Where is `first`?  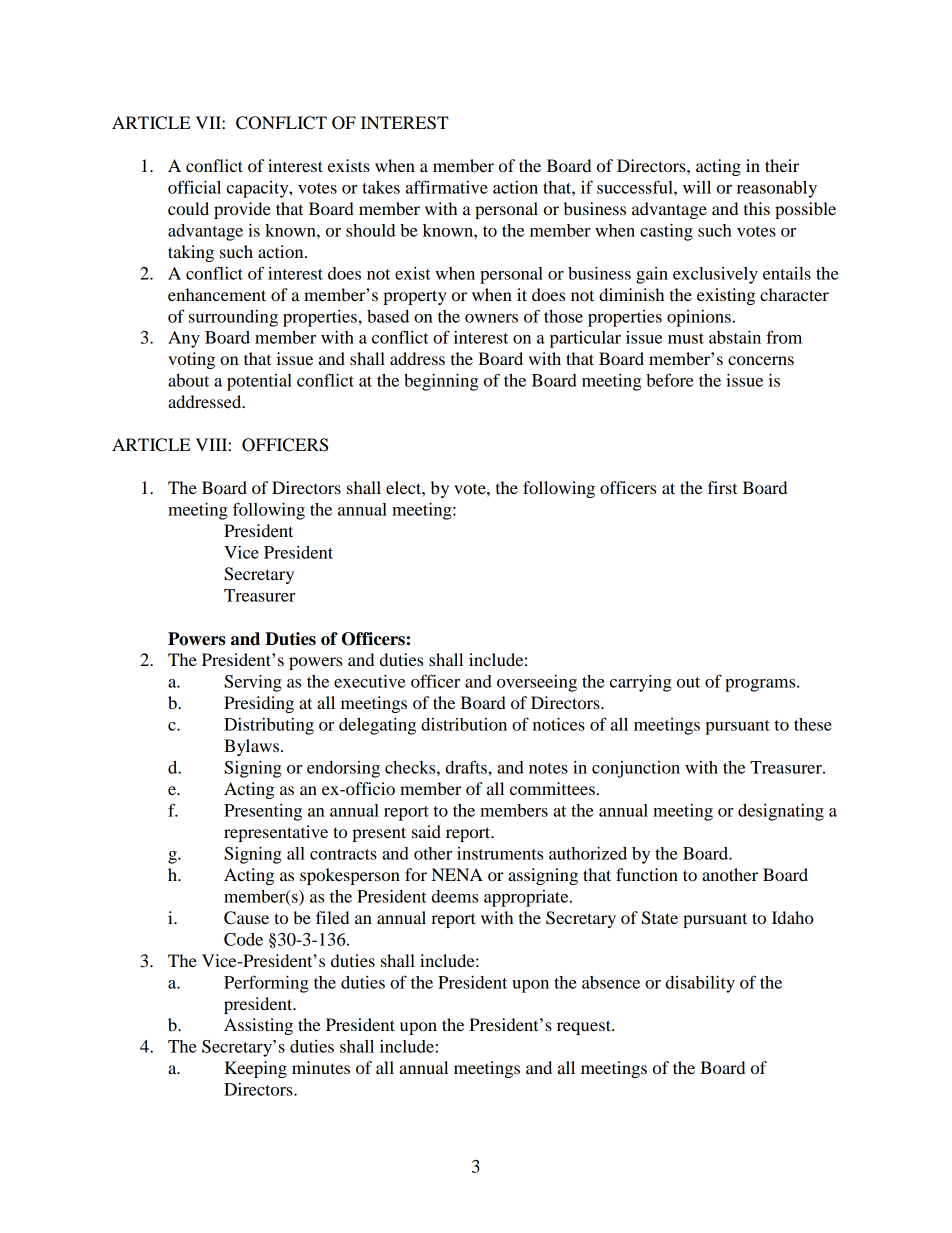
first is located at coordinates (722, 487).
